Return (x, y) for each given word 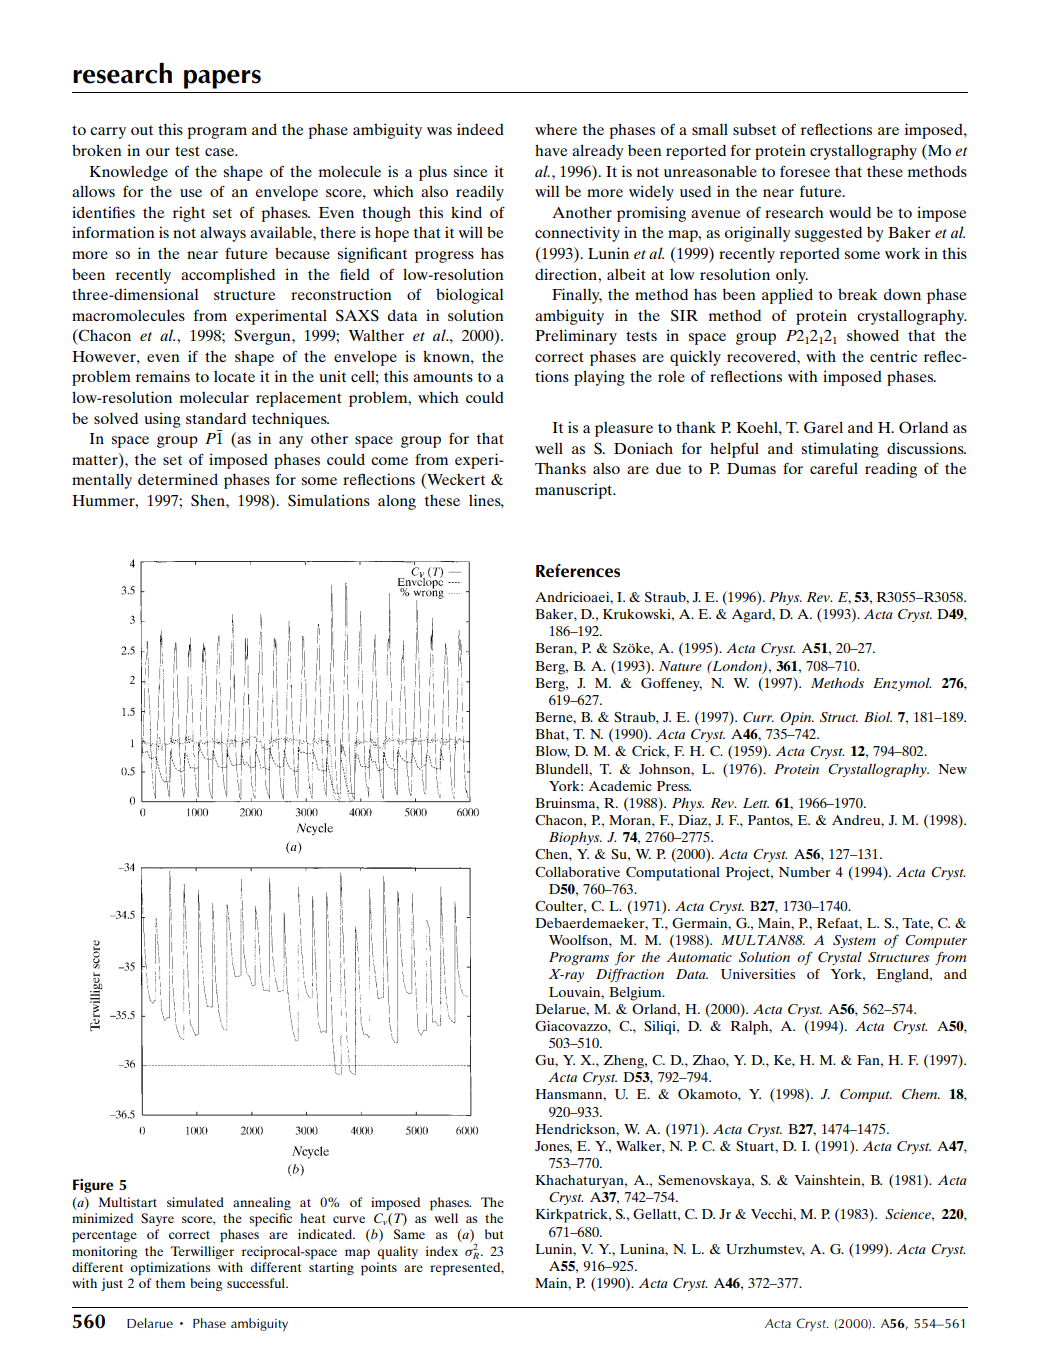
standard (216, 418)
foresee (805, 171)
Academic (620, 786)
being (206, 1284)
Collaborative (577, 872)
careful (834, 468)
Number (805, 872)
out (142, 130)
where (556, 129)
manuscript (575, 491)
